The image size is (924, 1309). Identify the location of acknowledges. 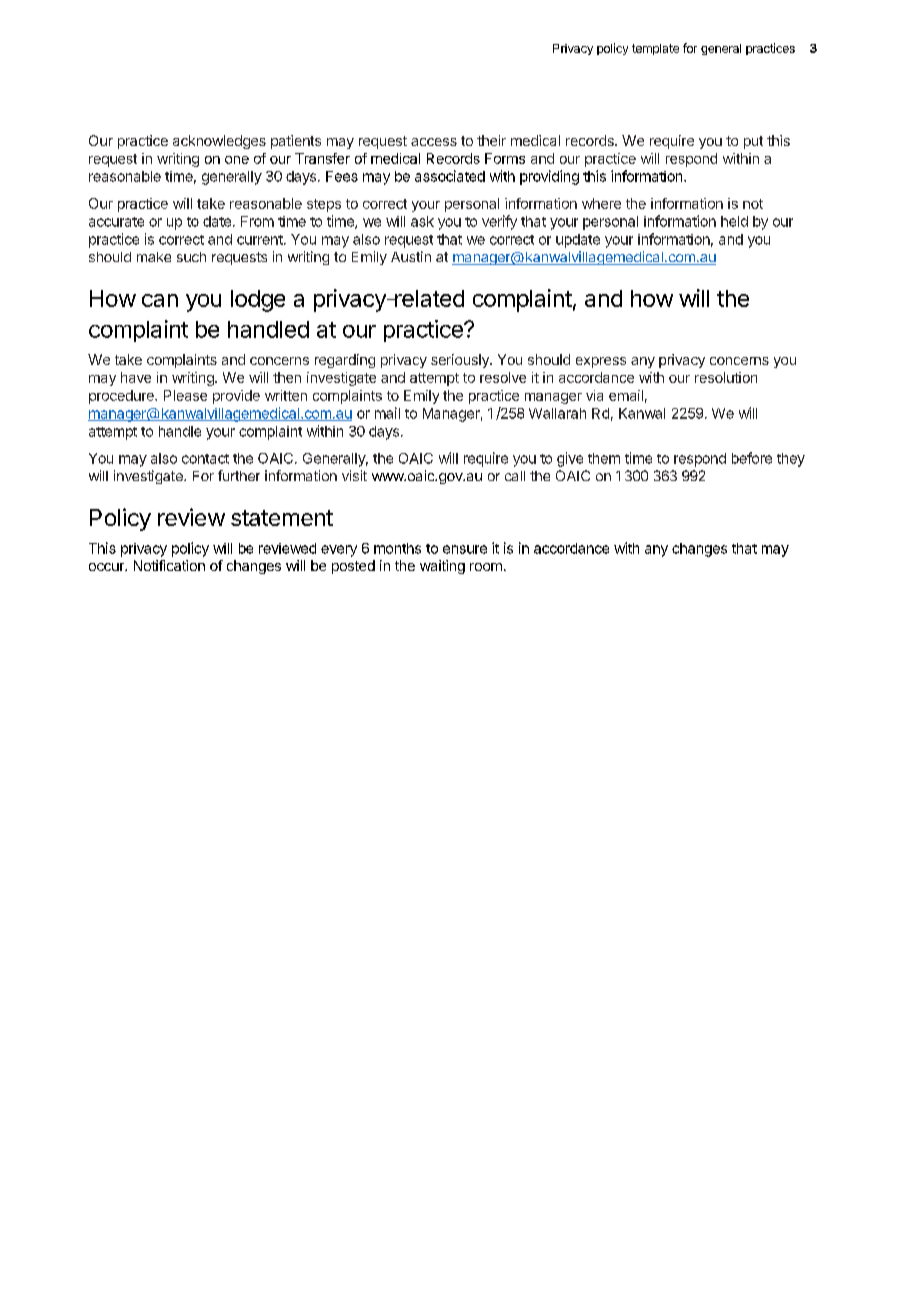
(219, 142).
